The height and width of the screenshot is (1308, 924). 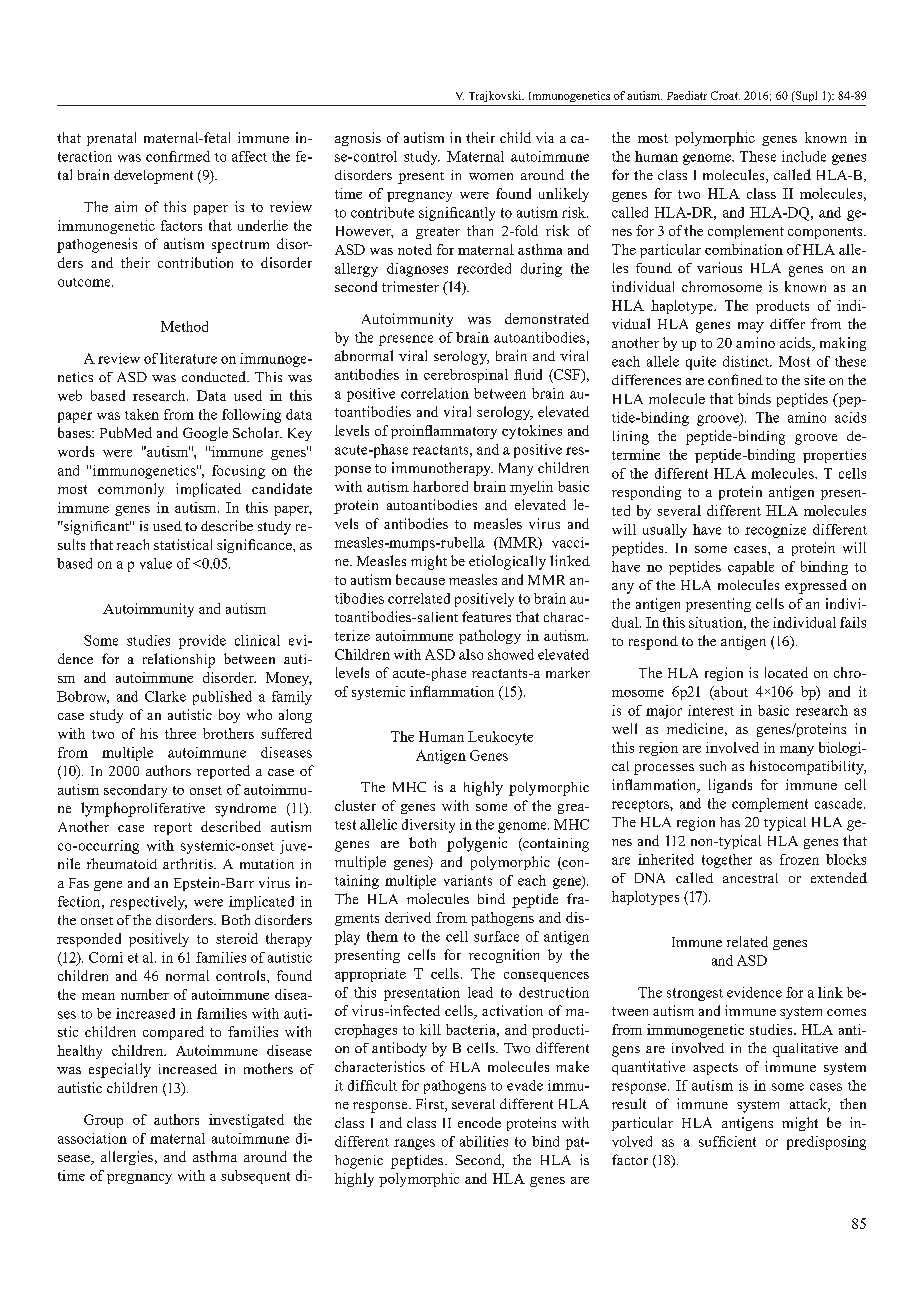 What do you see at coordinates (179, 660) in the screenshot?
I see `relationship` at bounding box center [179, 660].
